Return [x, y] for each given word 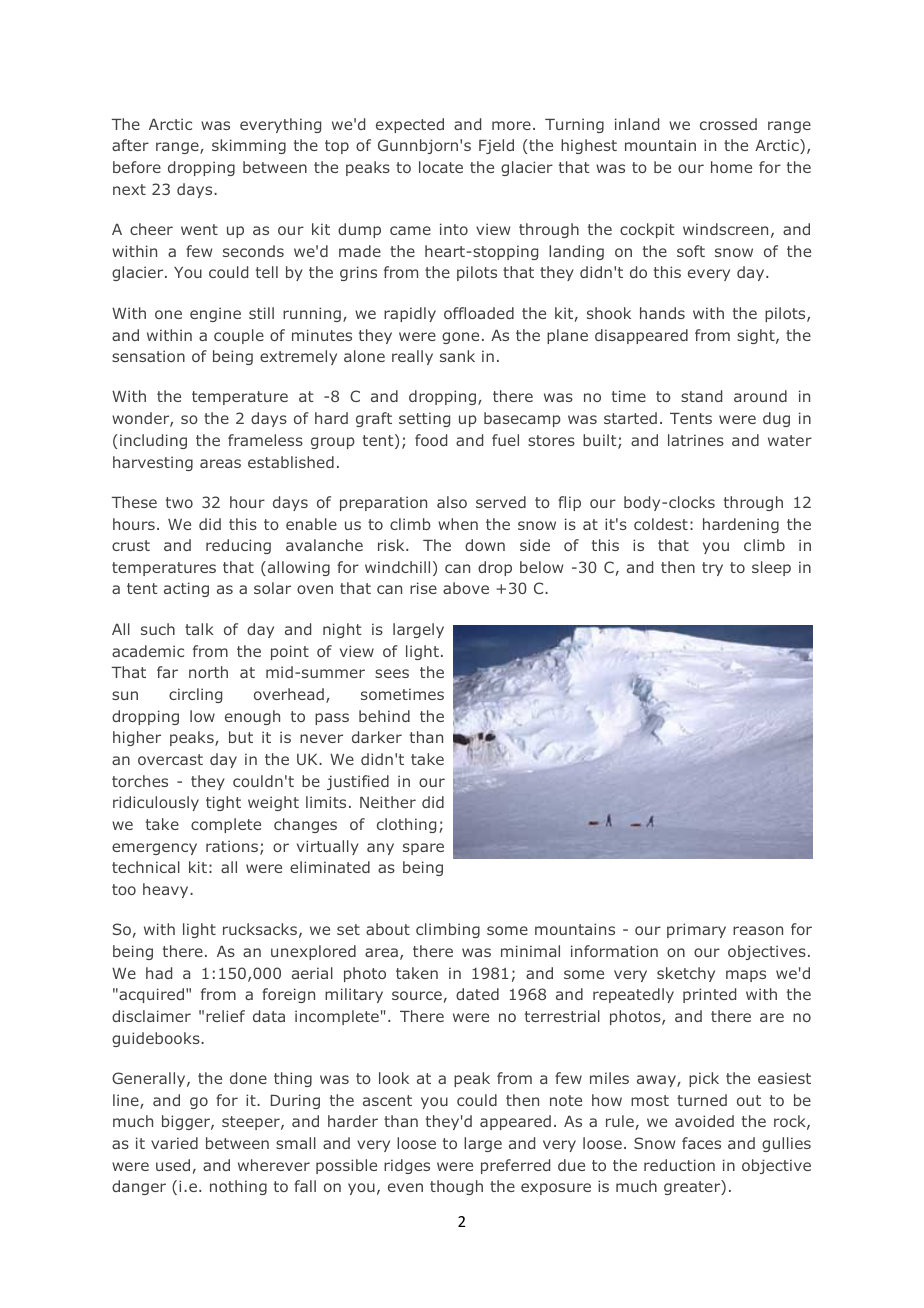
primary [696, 930]
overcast [170, 759]
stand [701, 396]
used [173, 1165]
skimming [249, 146]
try [712, 569]
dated [477, 994]
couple [239, 336]
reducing [238, 546]
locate [441, 167]
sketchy [686, 974]
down [485, 545]
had [159, 973]
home [731, 167]
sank [457, 356]
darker [377, 737]
